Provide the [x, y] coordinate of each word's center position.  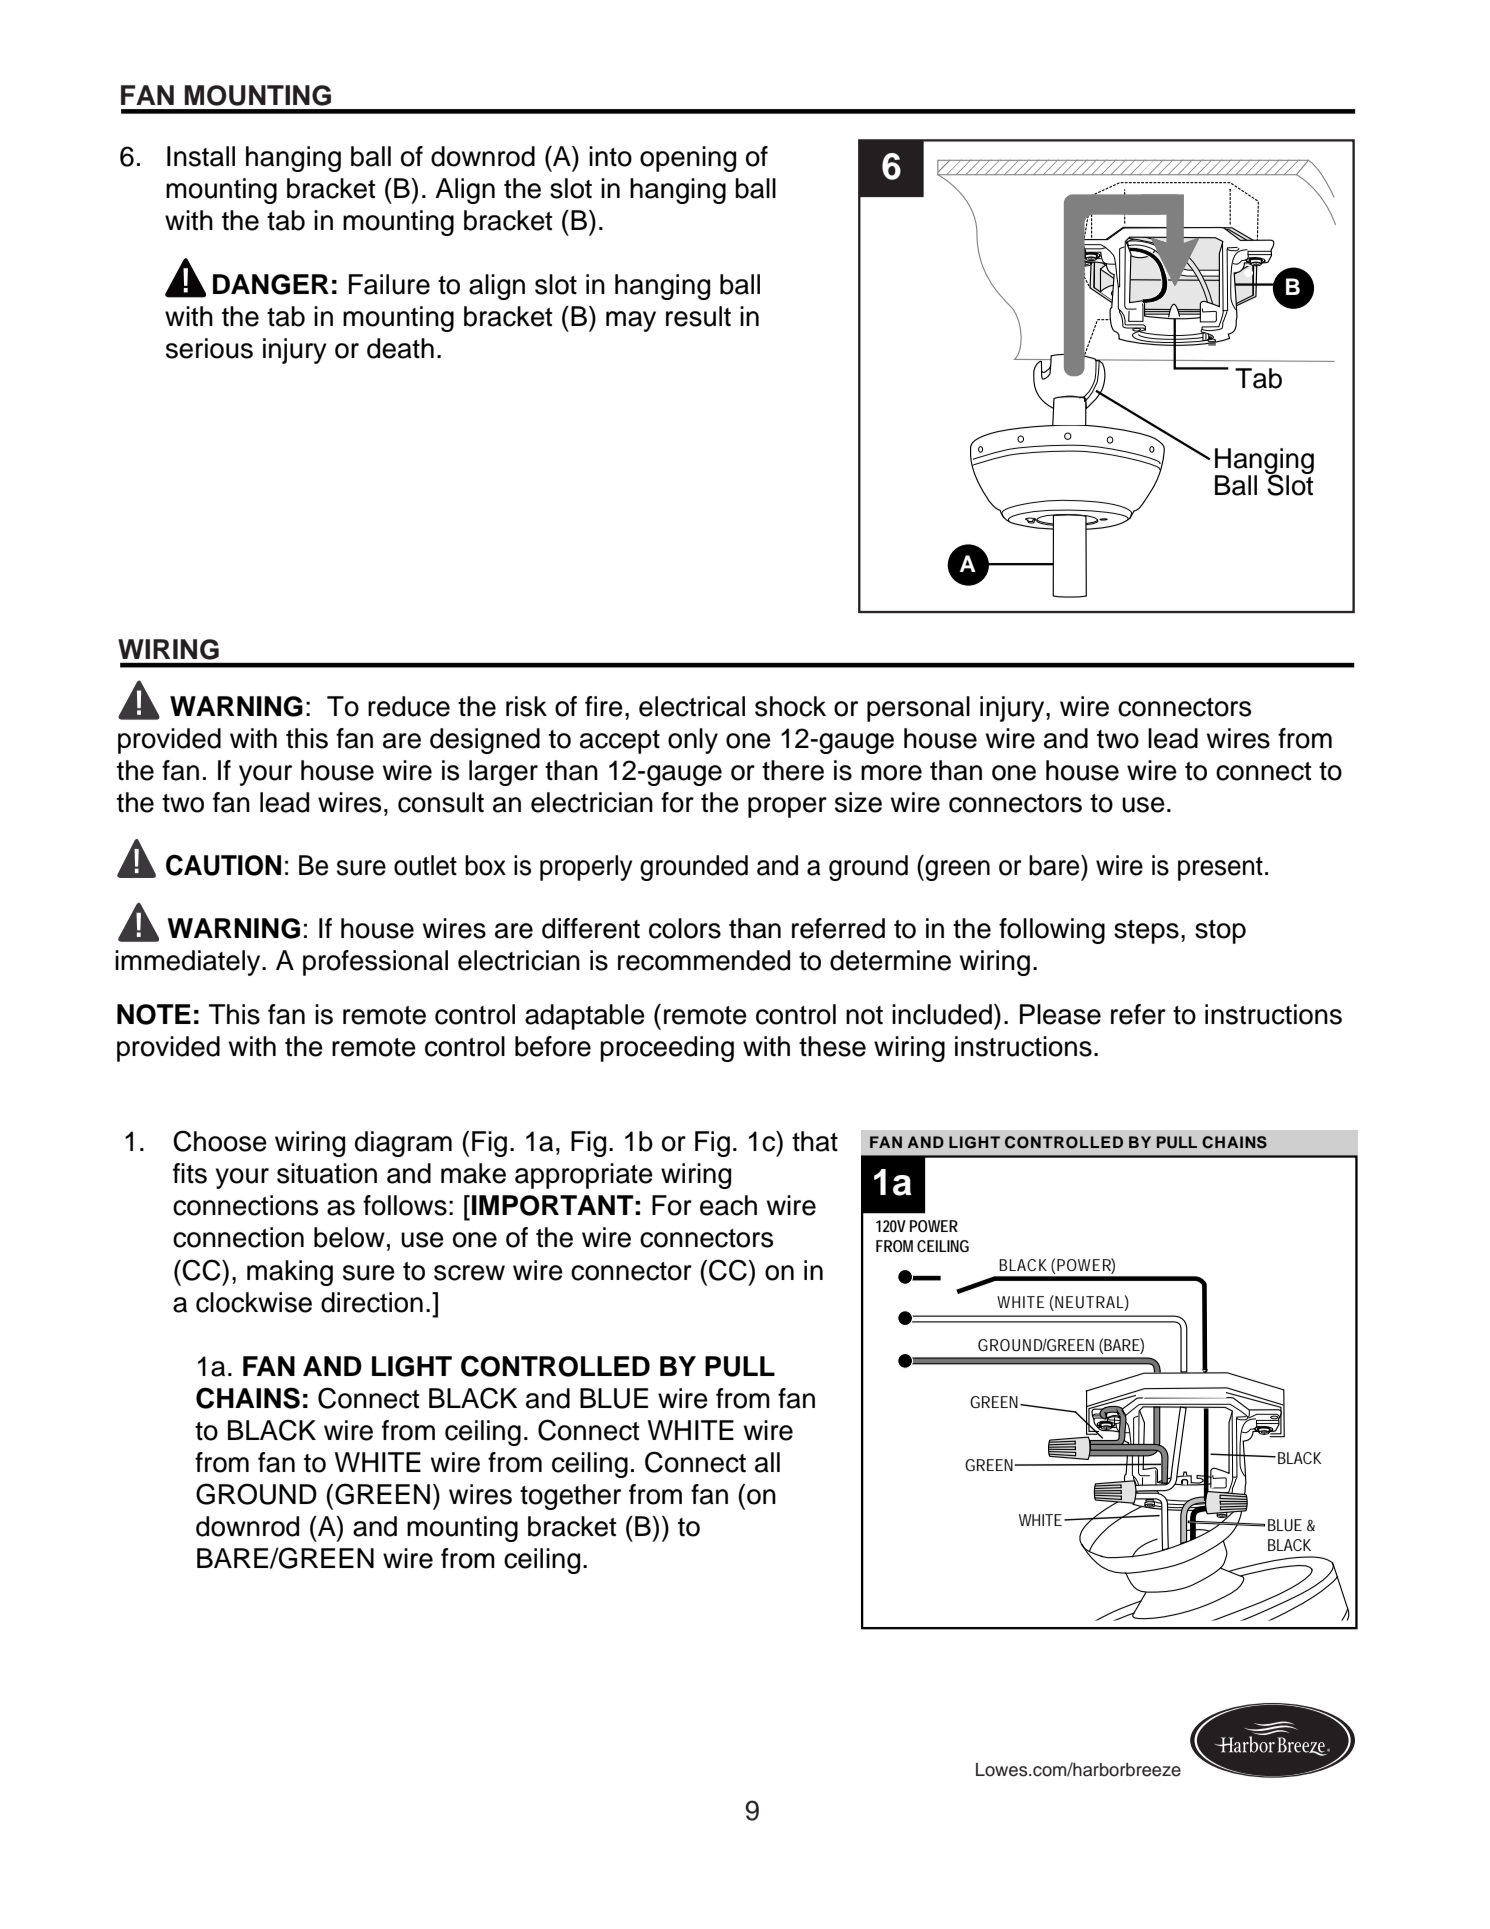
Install [201, 156]
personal [918, 709]
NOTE [154, 1014]
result [698, 316]
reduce [409, 706]
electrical [692, 706]
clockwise [254, 1302]
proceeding [667, 1049]
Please [1060, 1014]
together [570, 1497]
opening [688, 159]
